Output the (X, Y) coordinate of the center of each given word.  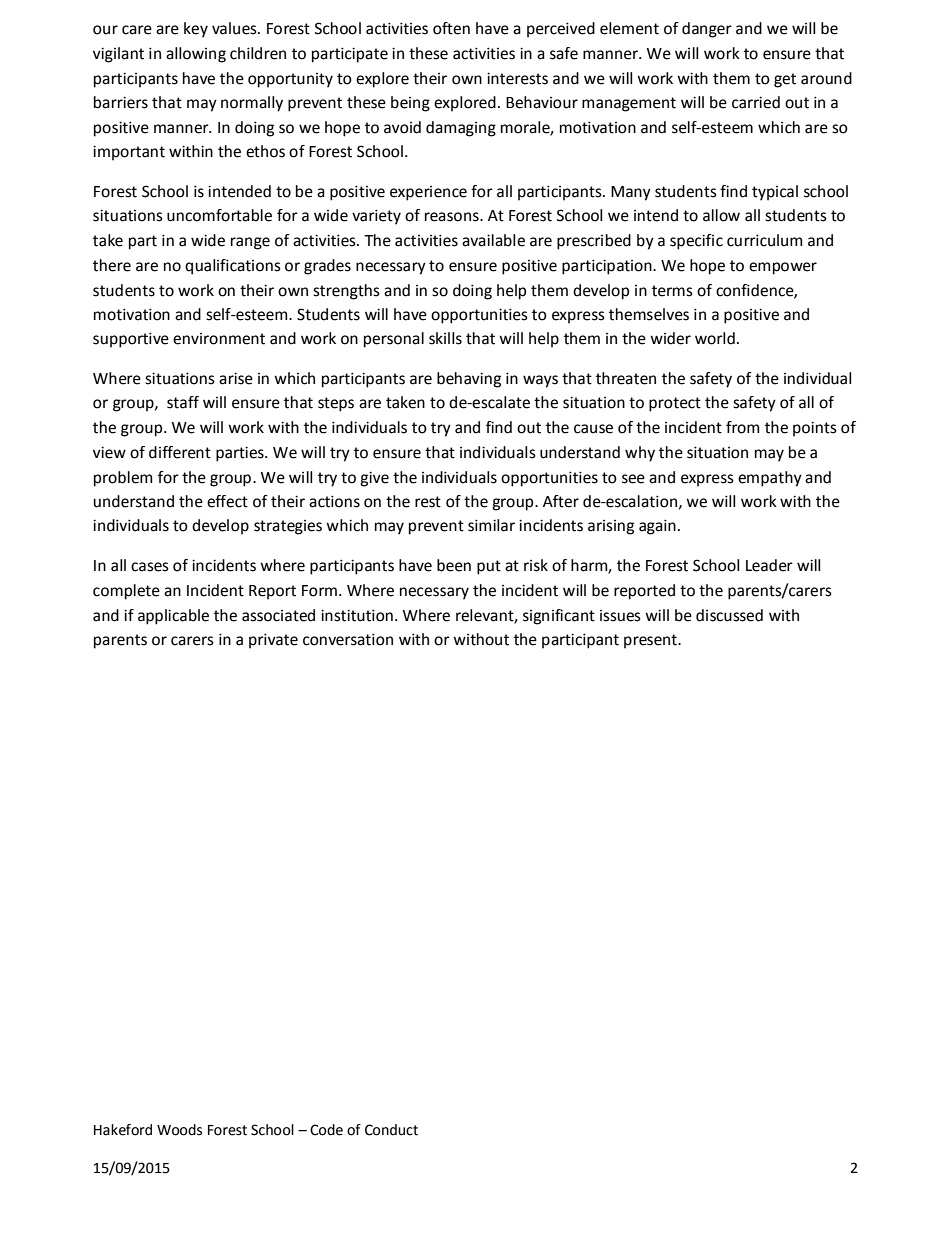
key (196, 30)
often (451, 28)
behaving (469, 380)
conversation (348, 639)
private (273, 641)
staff (183, 402)
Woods (179, 1130)
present (651, 641)
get (785, 80)
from (742, 427)
